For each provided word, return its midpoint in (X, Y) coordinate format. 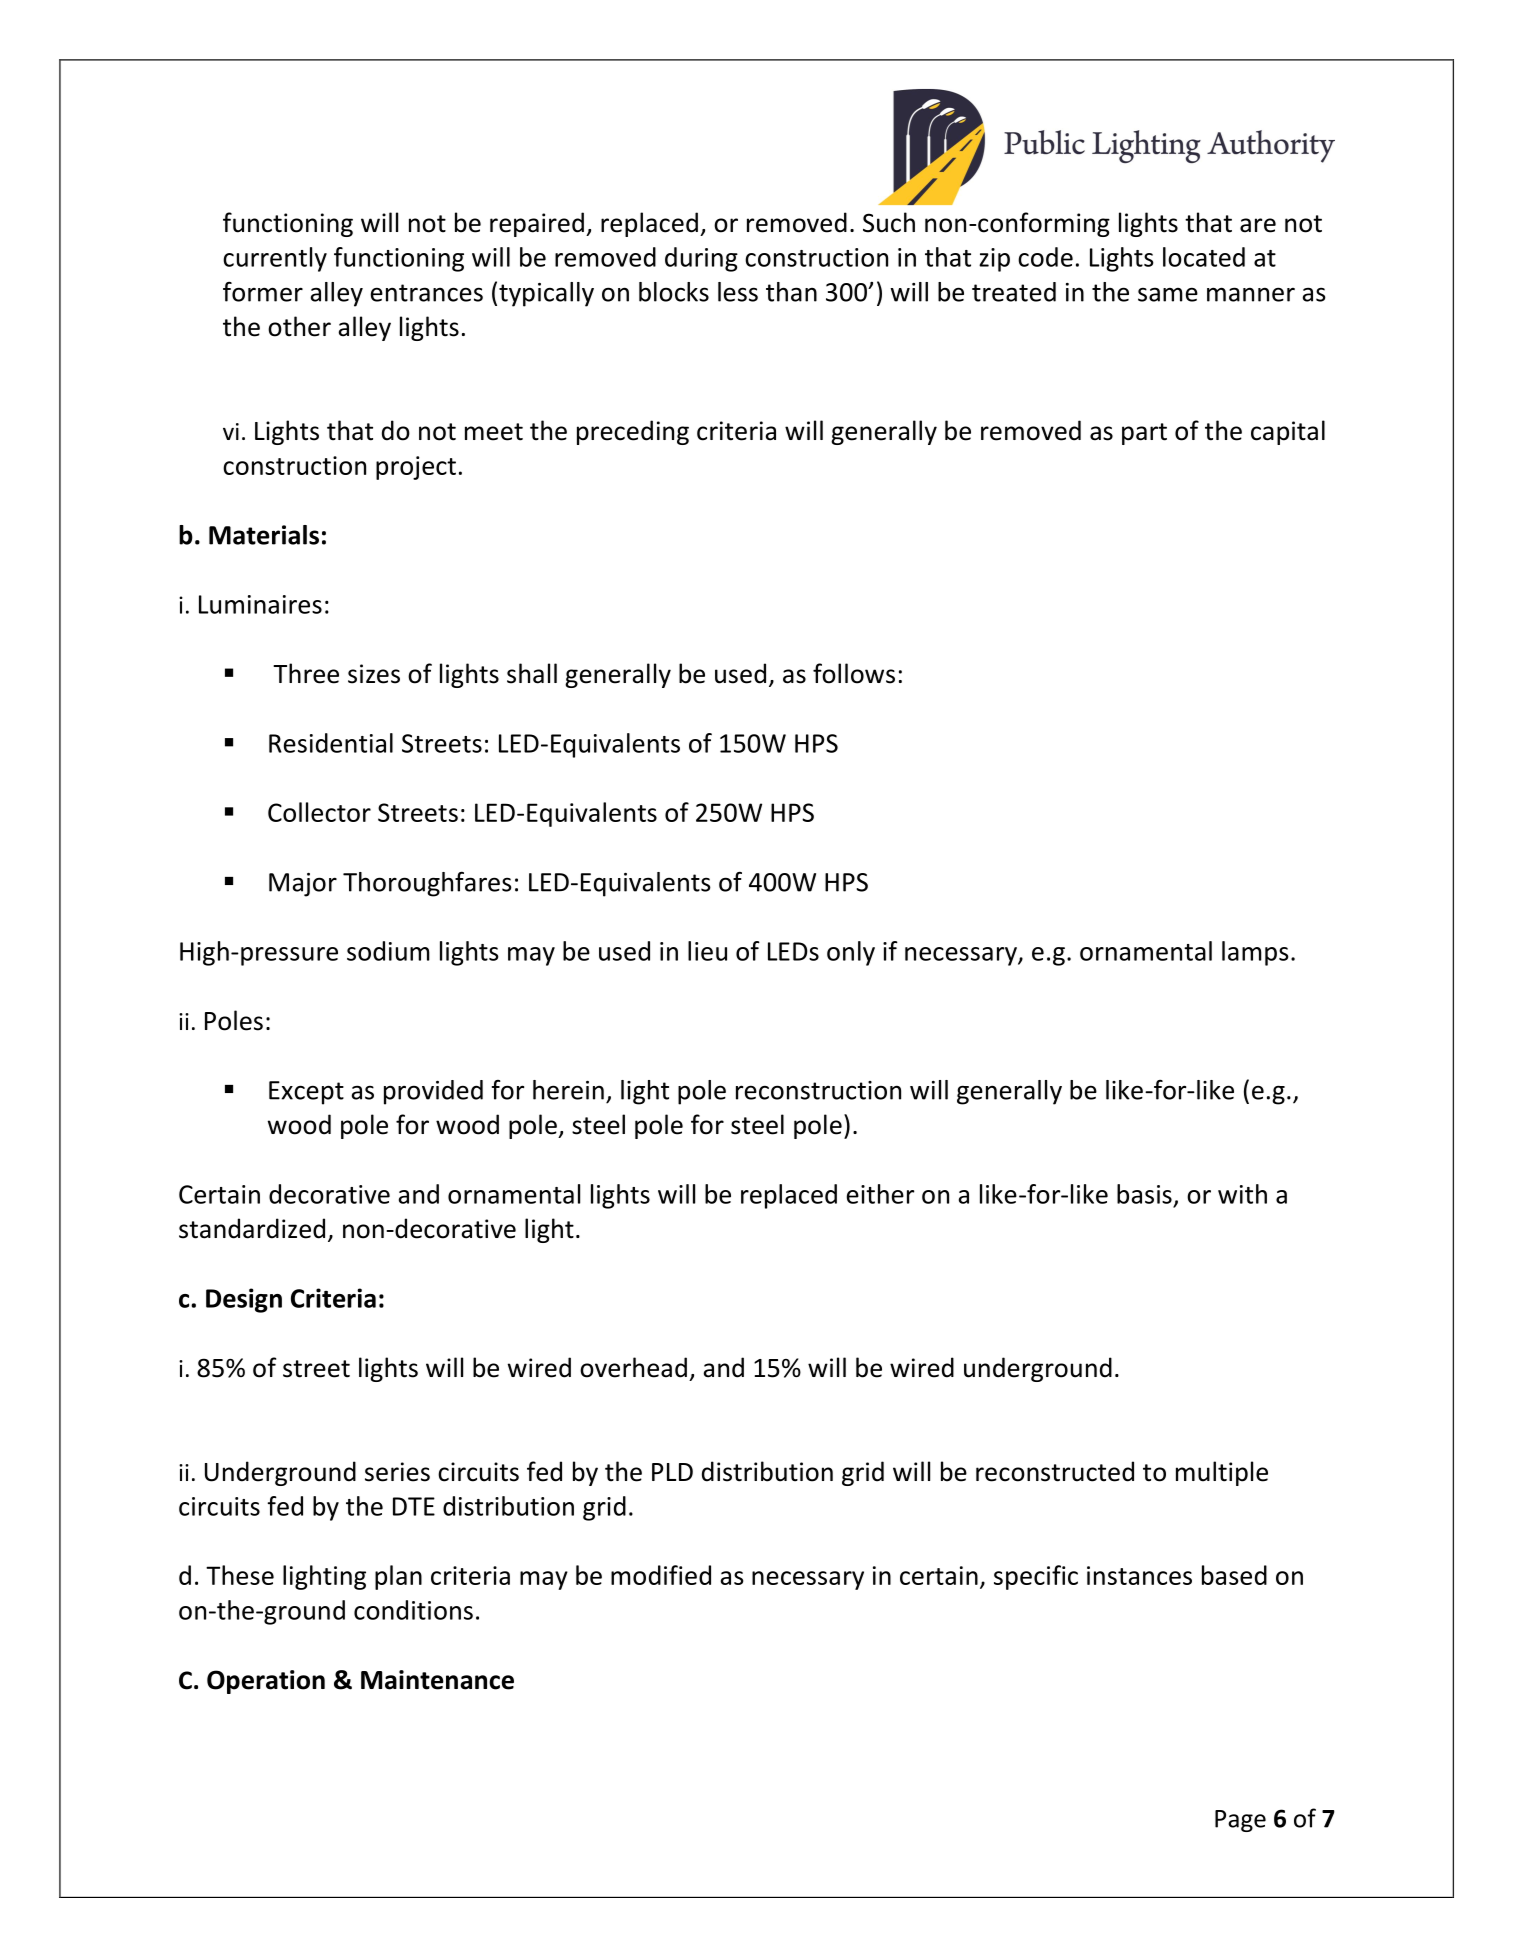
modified (661, 1575)
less (738, 292)
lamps (1255, 953)
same (1168, 294)
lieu (707, 951)
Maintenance (437, 1680)
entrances (427, 293)
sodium (388, 951)
